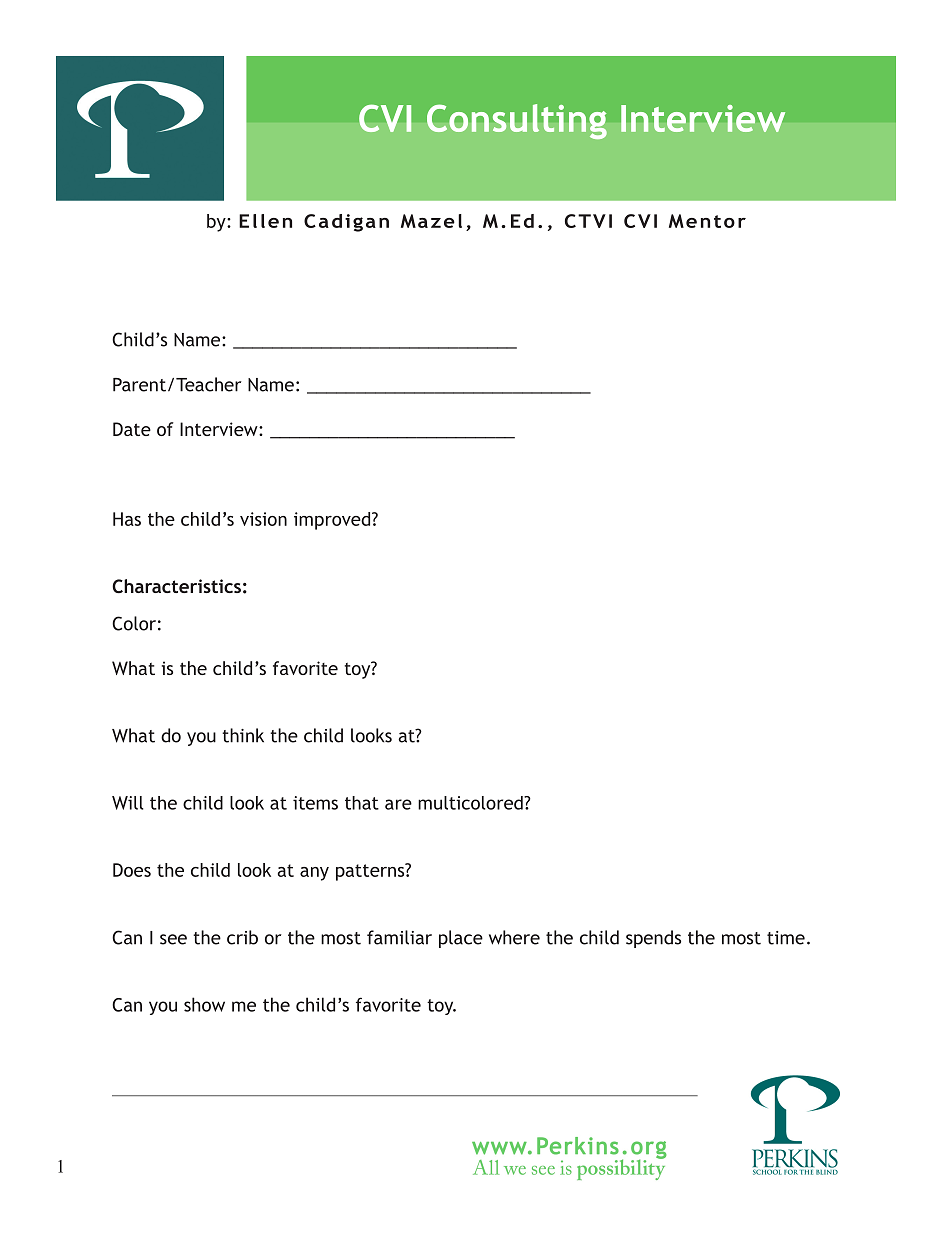 The image size is (952, 1233). I want to click on Will, so click(127, 803).
